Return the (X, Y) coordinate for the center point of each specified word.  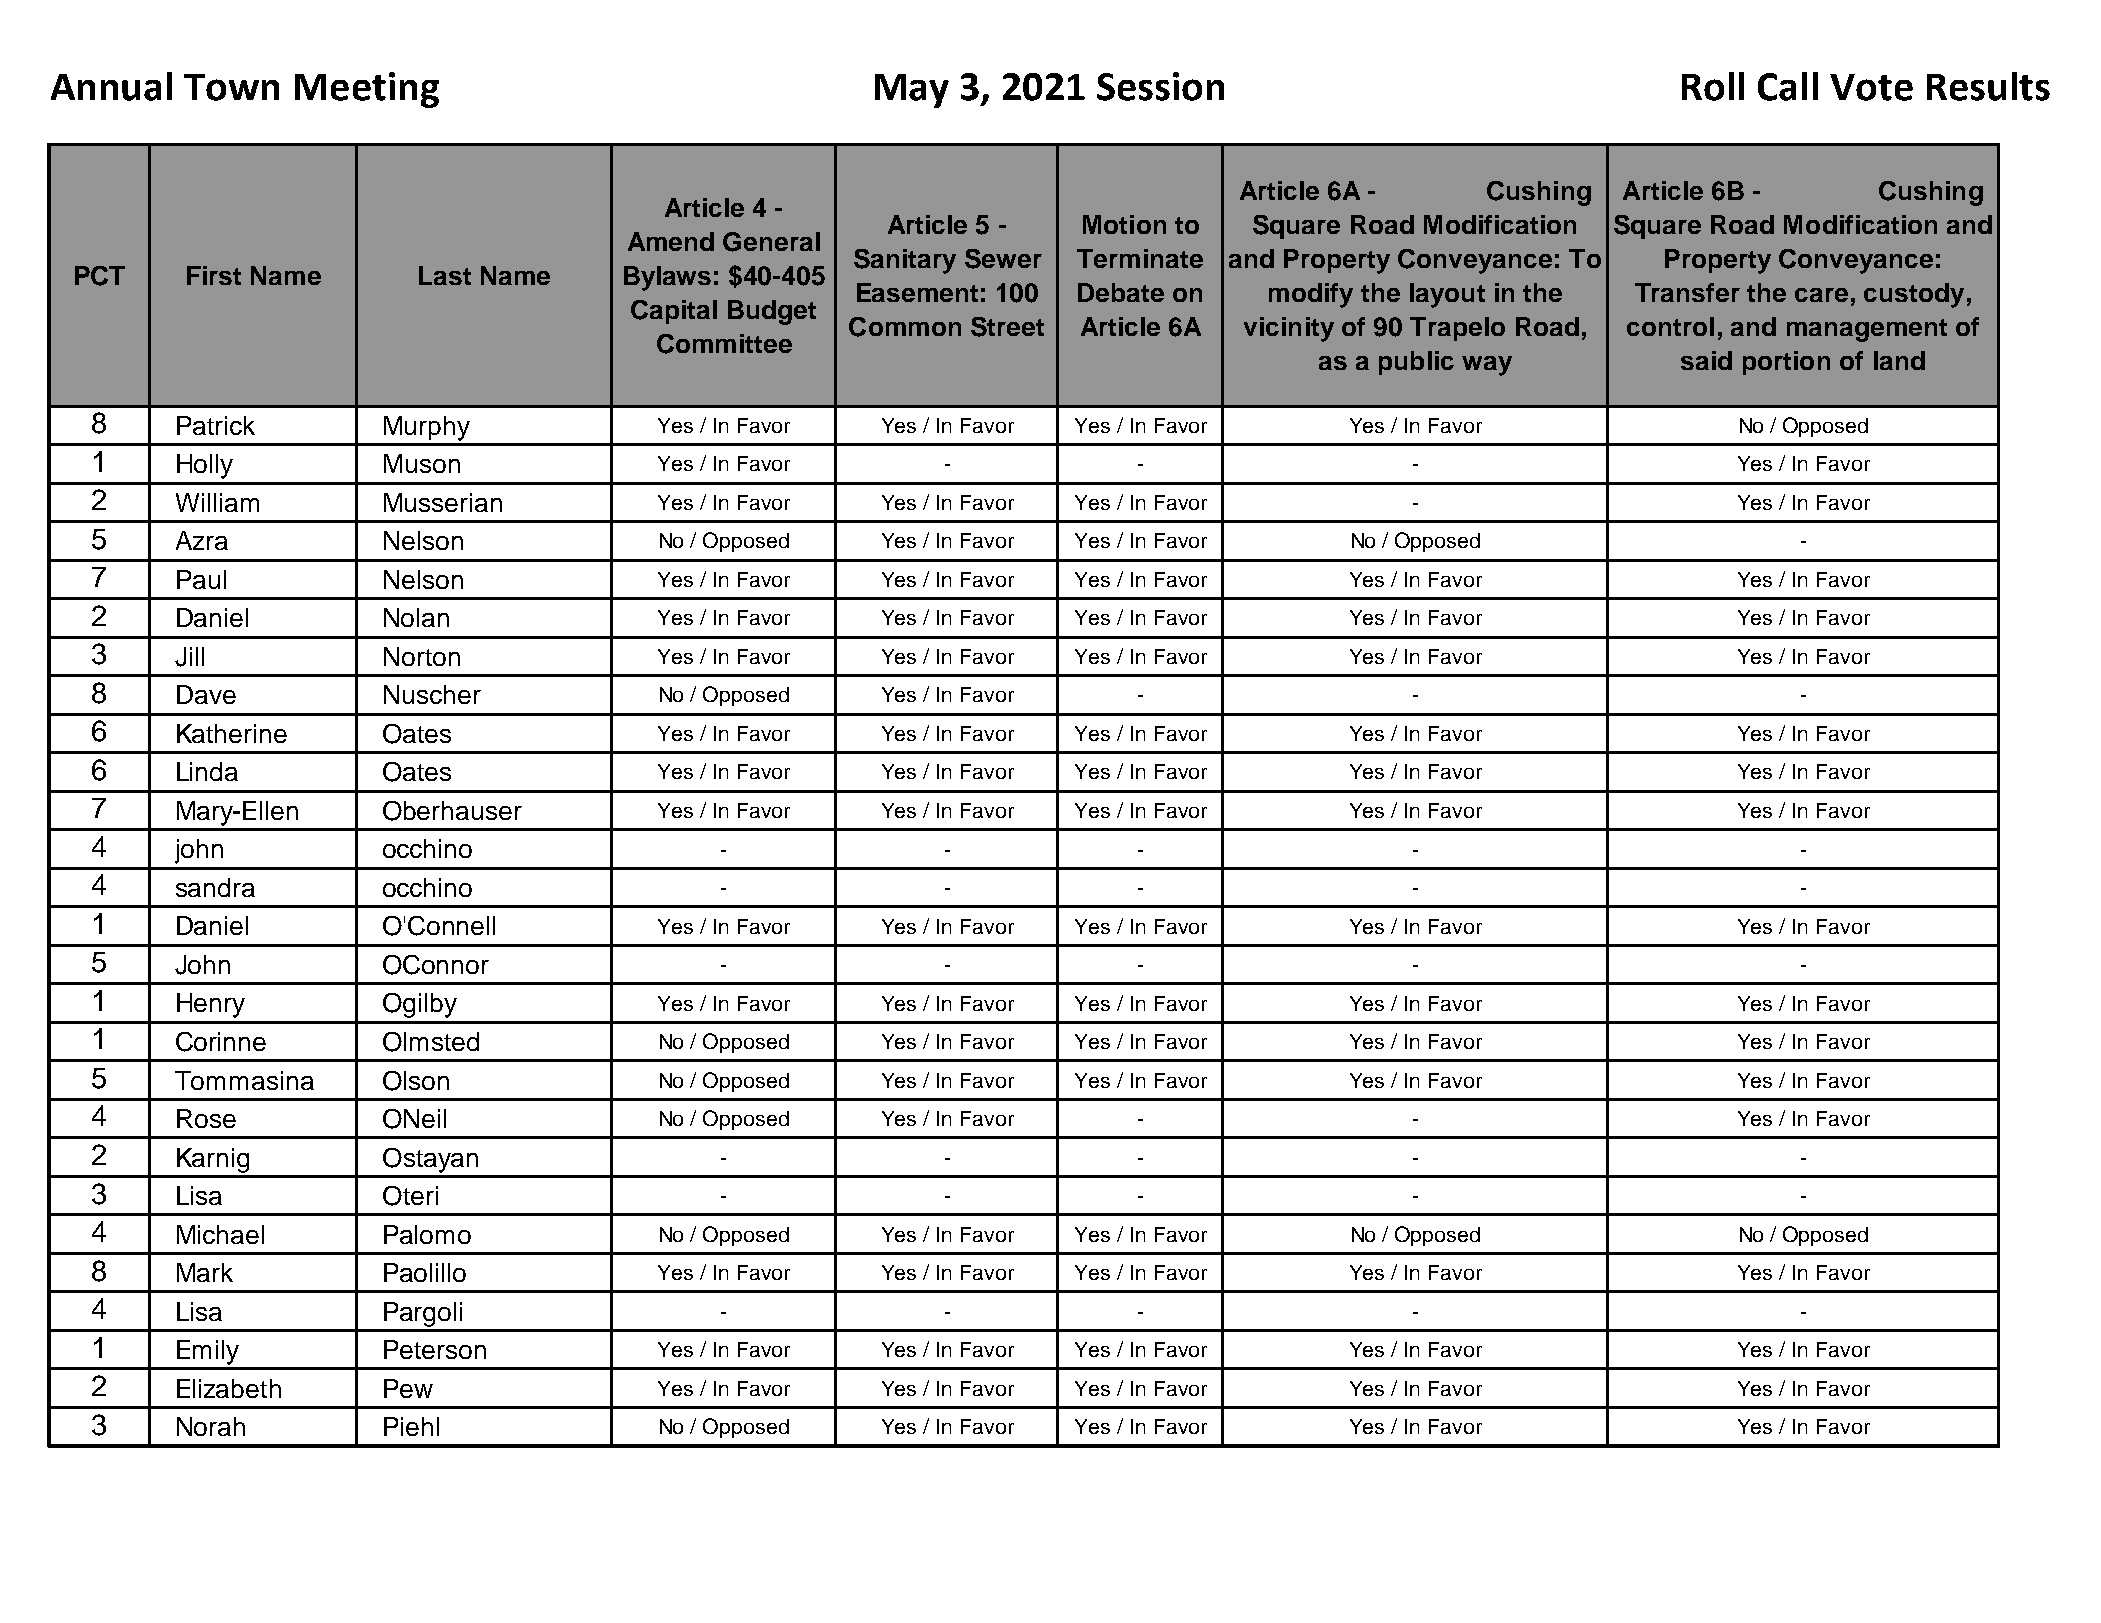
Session (1160, 86)
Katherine (232, 733)
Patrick (216, 425)
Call (1788, 86)
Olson (416, 1081)
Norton (422, 656)
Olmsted (431, 1042)
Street (1007, 327)
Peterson (435, 1349)
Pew (408, 1388)
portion (1786, 363)
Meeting (367, 90)
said (1706, 360)
